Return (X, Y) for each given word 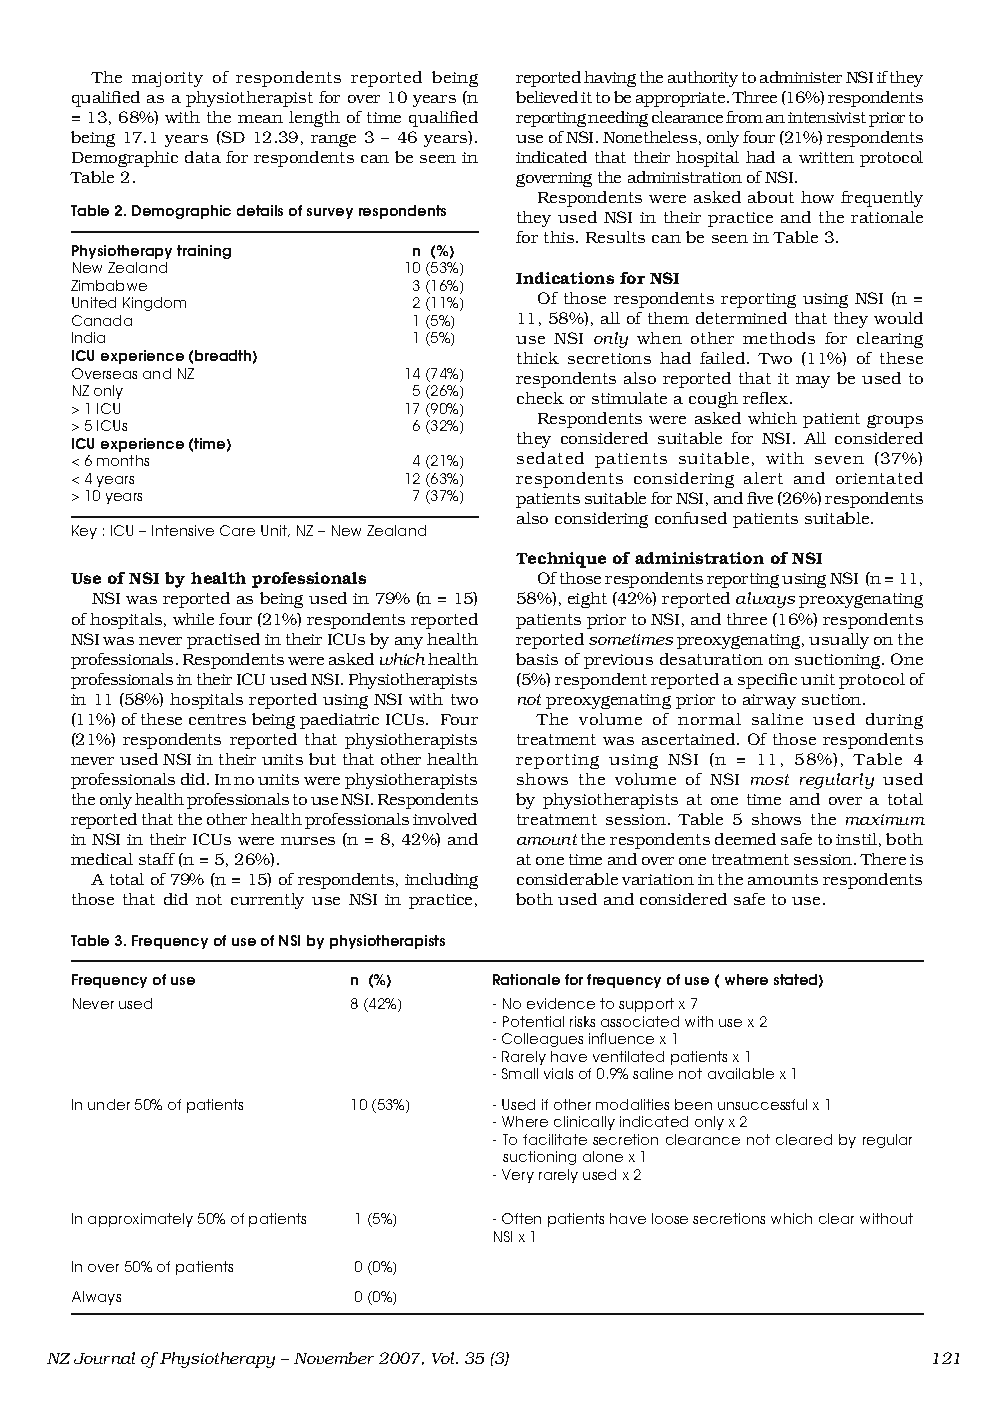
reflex (767, 398)
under (109, 1104)
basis (537, 659)
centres (217, 719)
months (123, 460)
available (741, 1073)
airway (769, 701)
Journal (104, 1358)
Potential (533, 1021)
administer (801, 77)
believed (547, 97)
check (540, 398)
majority (167, 79)
